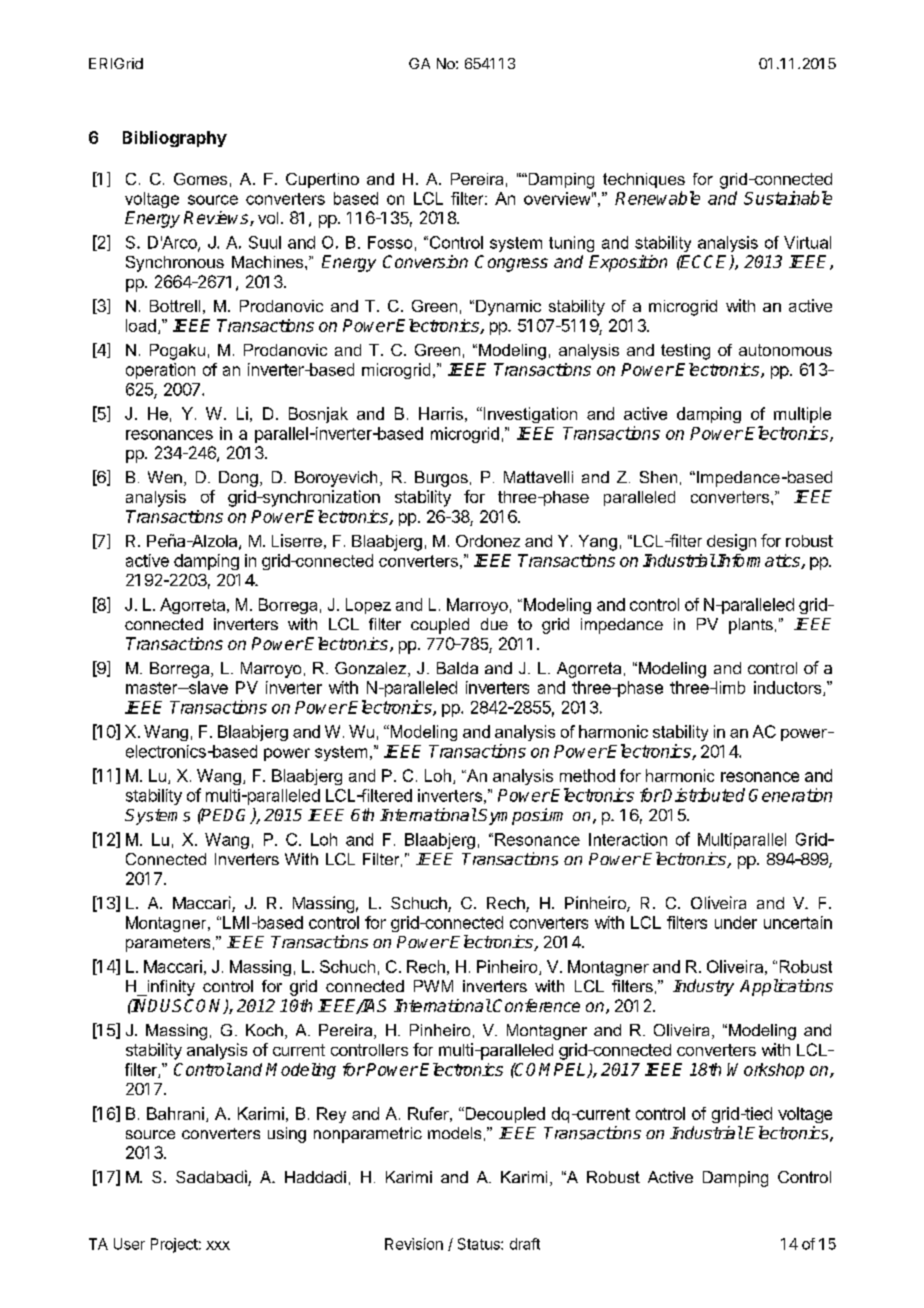  Describe the element at coordinates (788, 198) in the screenshot. I see `Sustainable` at that location.
